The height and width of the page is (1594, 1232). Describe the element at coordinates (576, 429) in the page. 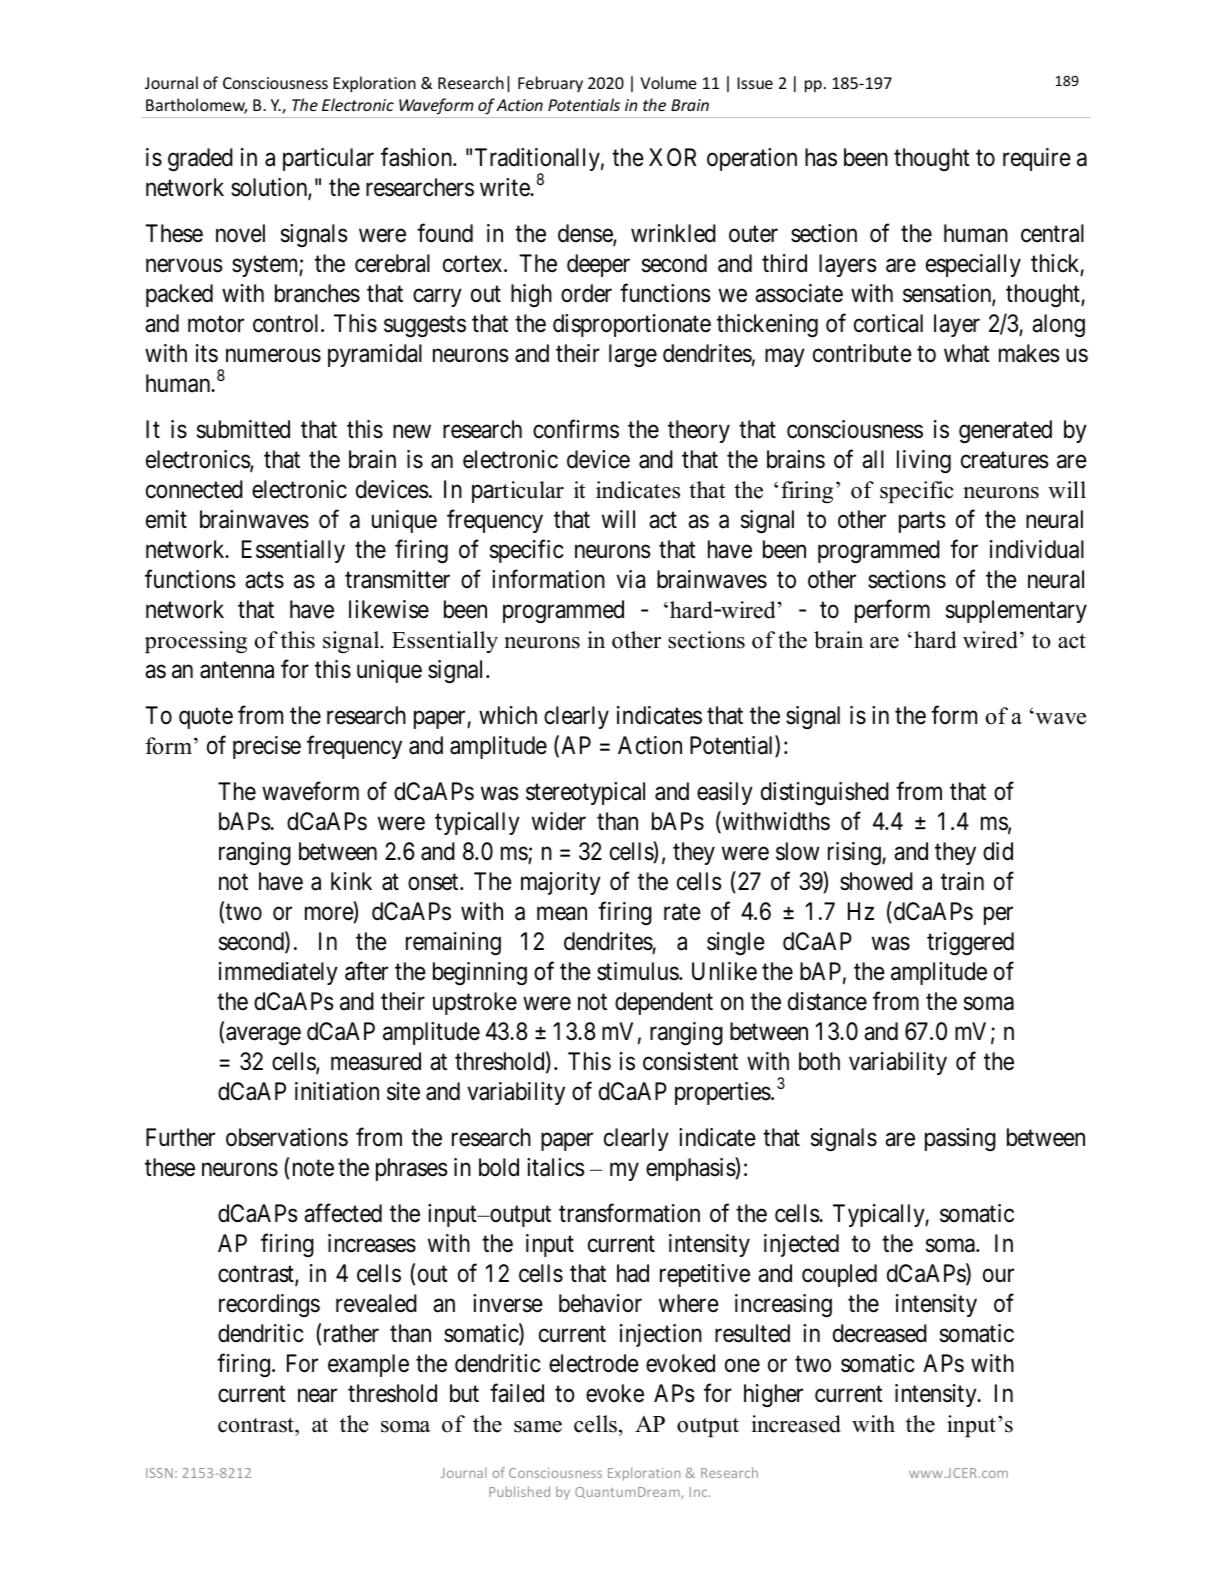

I see `confirms` at that location.
